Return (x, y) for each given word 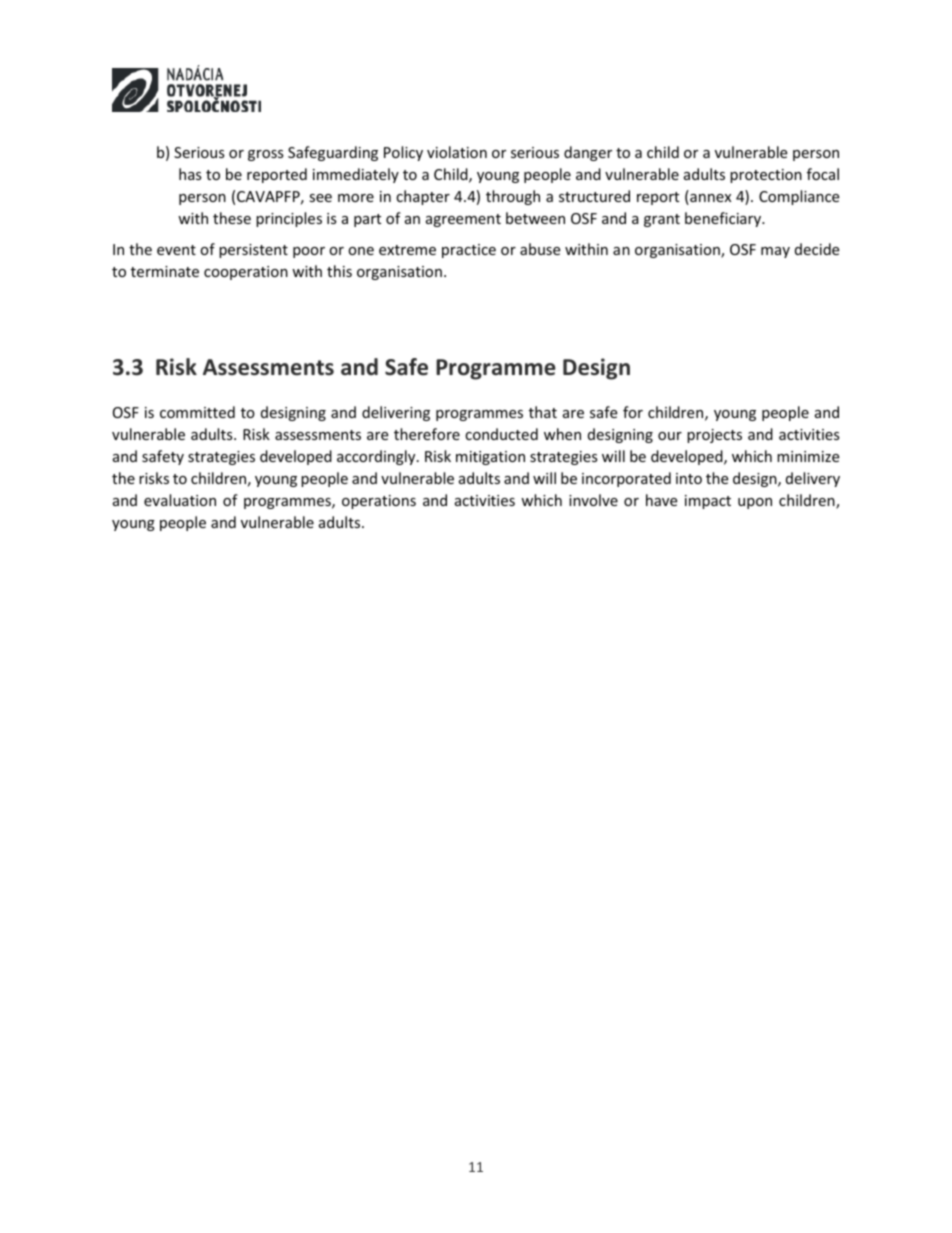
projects (714, 436)
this (339, 271)
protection (766, 176)
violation (457, 152)
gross (266, 155)
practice (469, 251)
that (543, 412)
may (775, 252)
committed (197, 412)
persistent (253, 251)
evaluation (180, 500)
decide (817, 249)
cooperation (246, 273)
